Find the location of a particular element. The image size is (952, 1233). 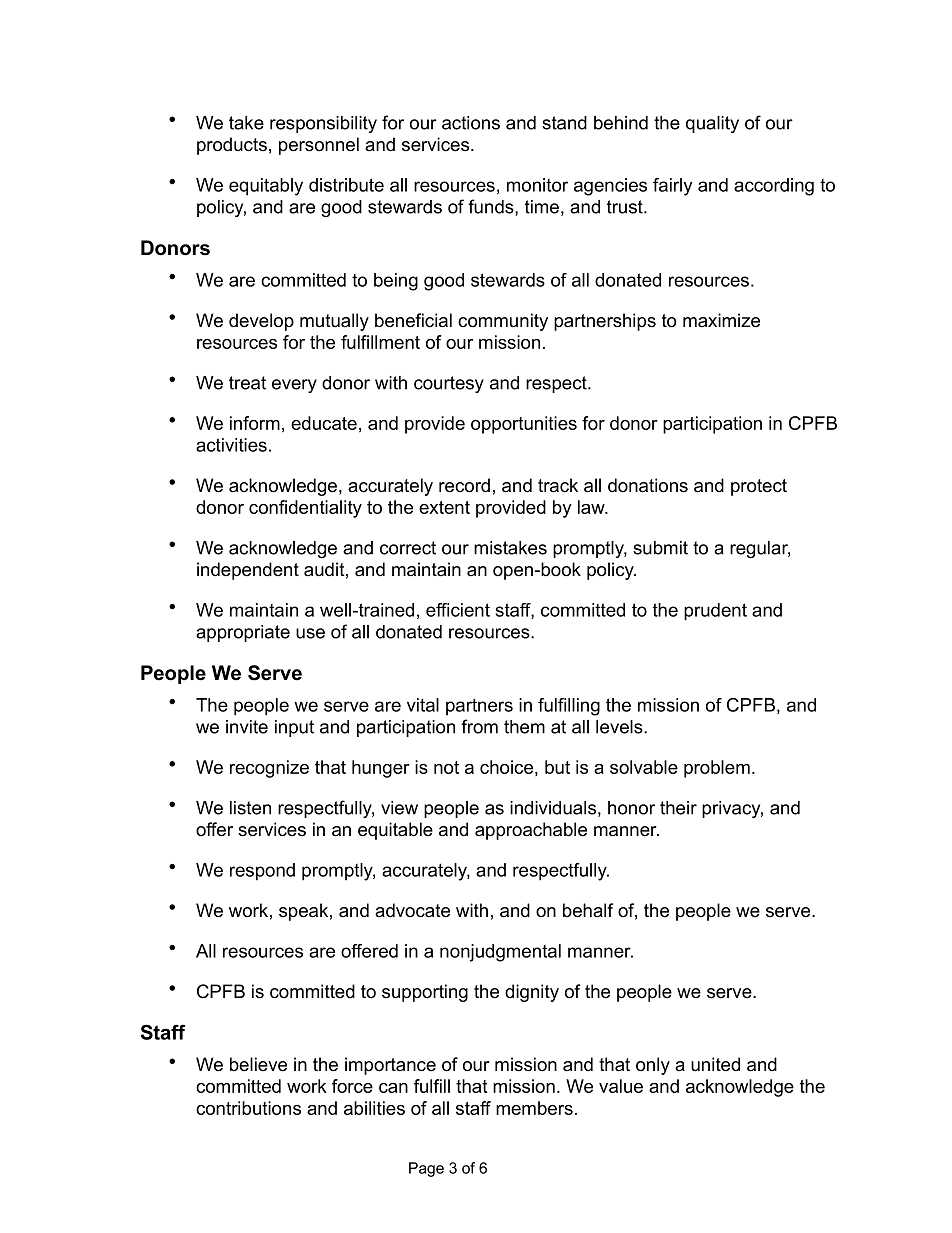

prudent is located at coordinates (715, 612).
